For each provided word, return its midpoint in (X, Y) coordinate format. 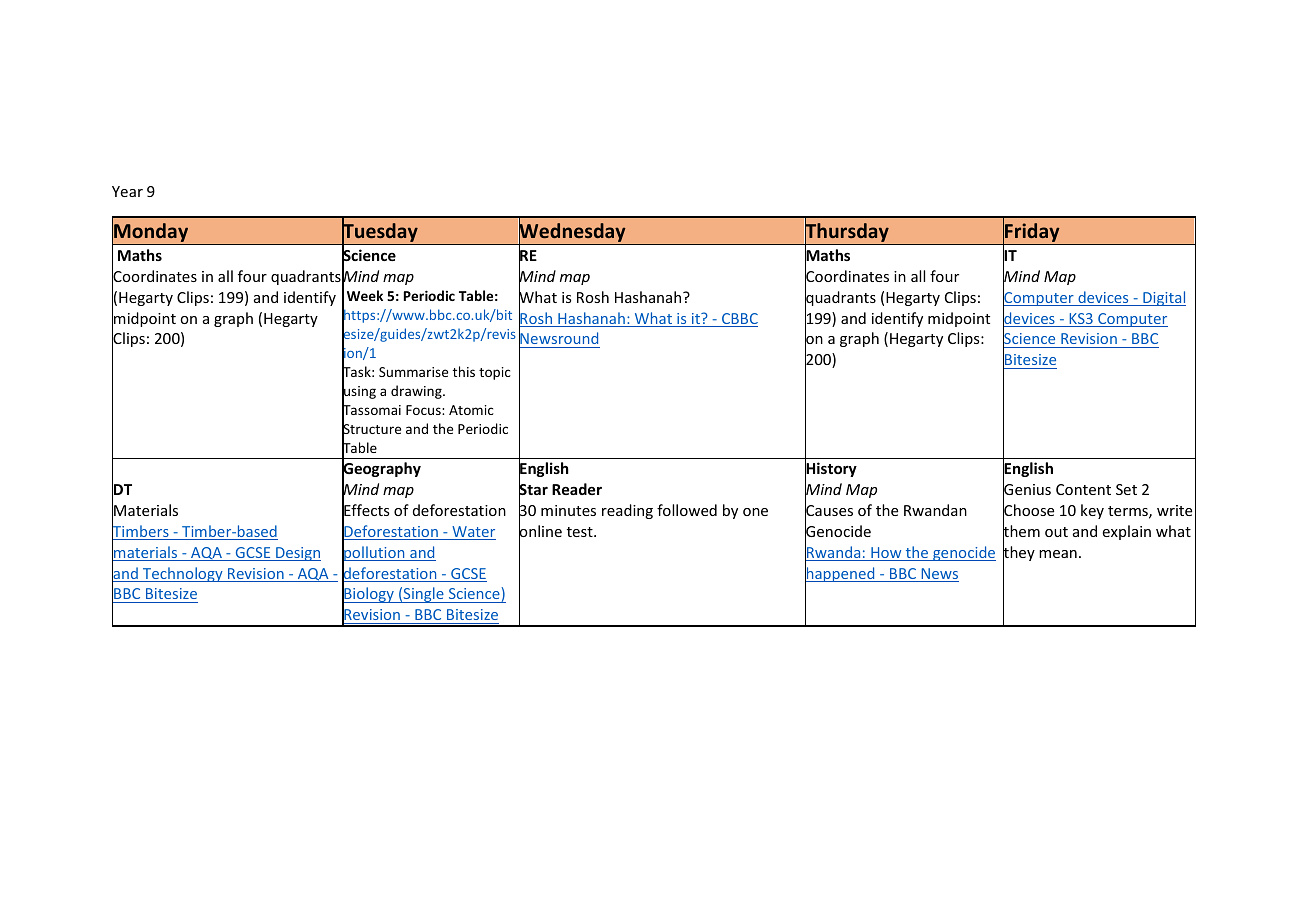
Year (127, 191)
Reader (577, 489)
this (464, 371)
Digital (1163, 298)
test (581, 532)
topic (495, 373)
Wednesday (572, 233)
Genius (1027, 490)
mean (1058, 554)
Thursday (847, 233)
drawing (417, 392)
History (831, 470)
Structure (371, 429)
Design (297, 554)
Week (365, 295)
